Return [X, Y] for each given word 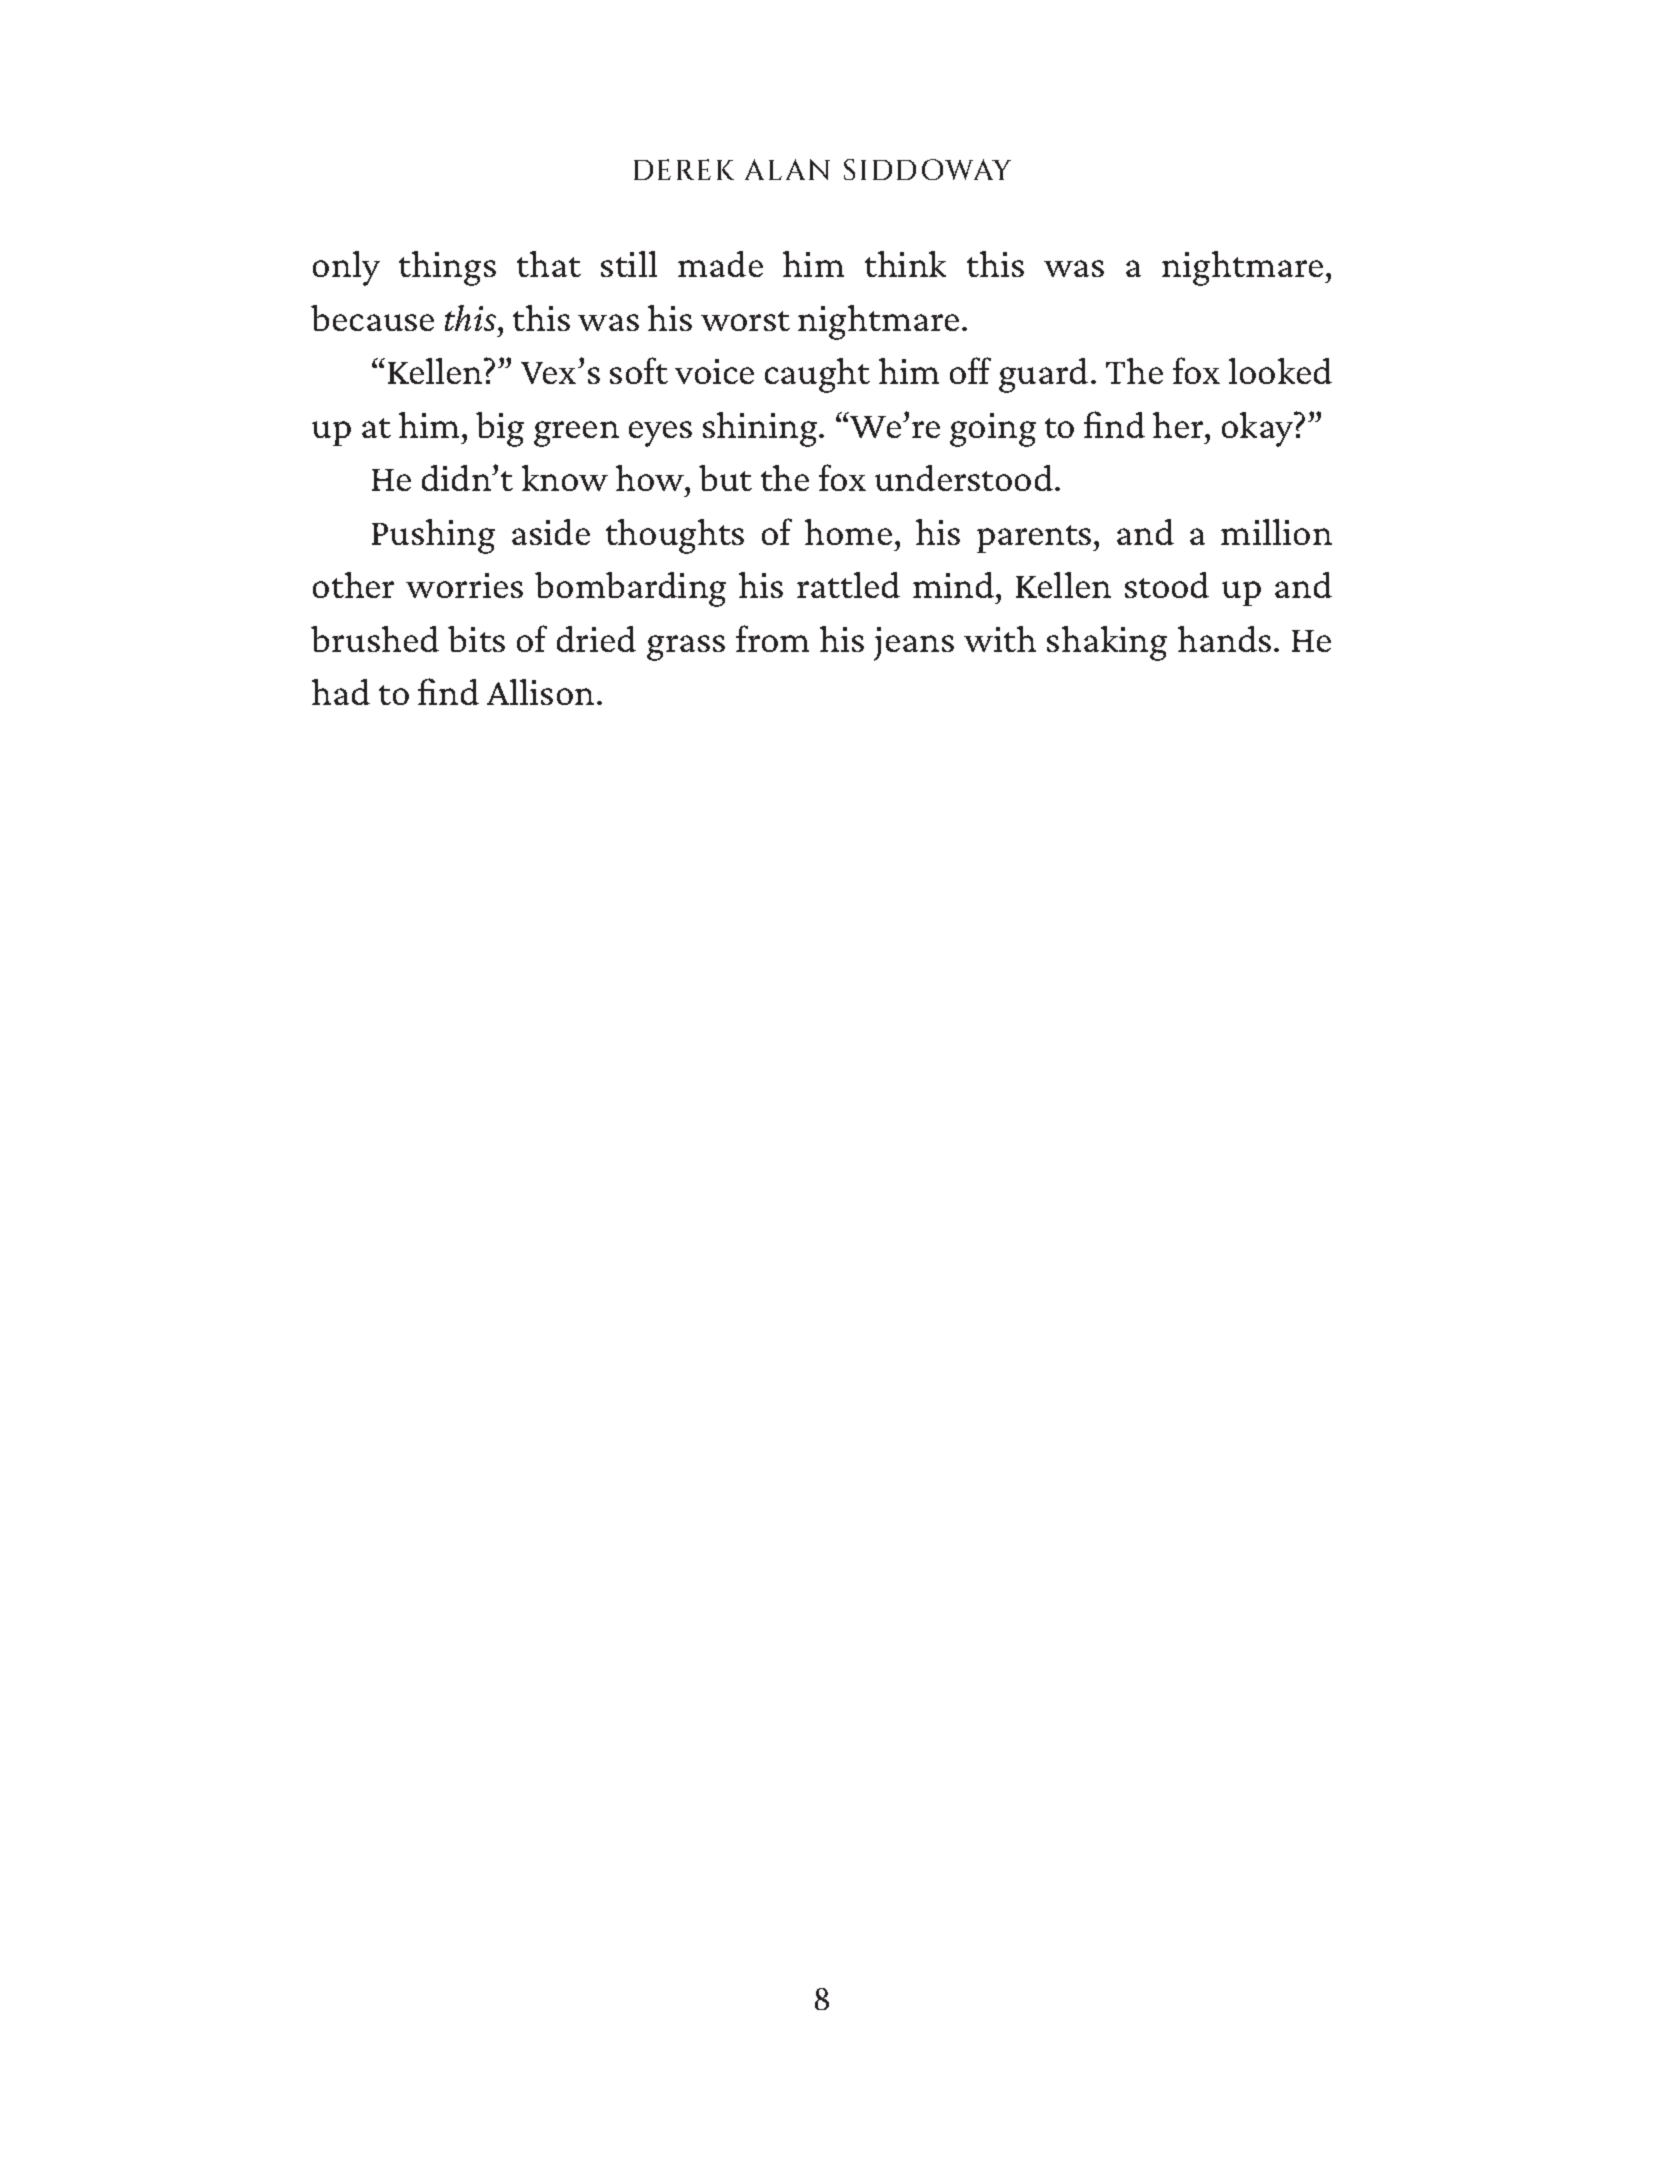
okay [1259, 429]
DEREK [684, 169]
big [500, 429]
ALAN [787, 169]
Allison [540, 692]
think [905, 264]
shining [761, 429]
